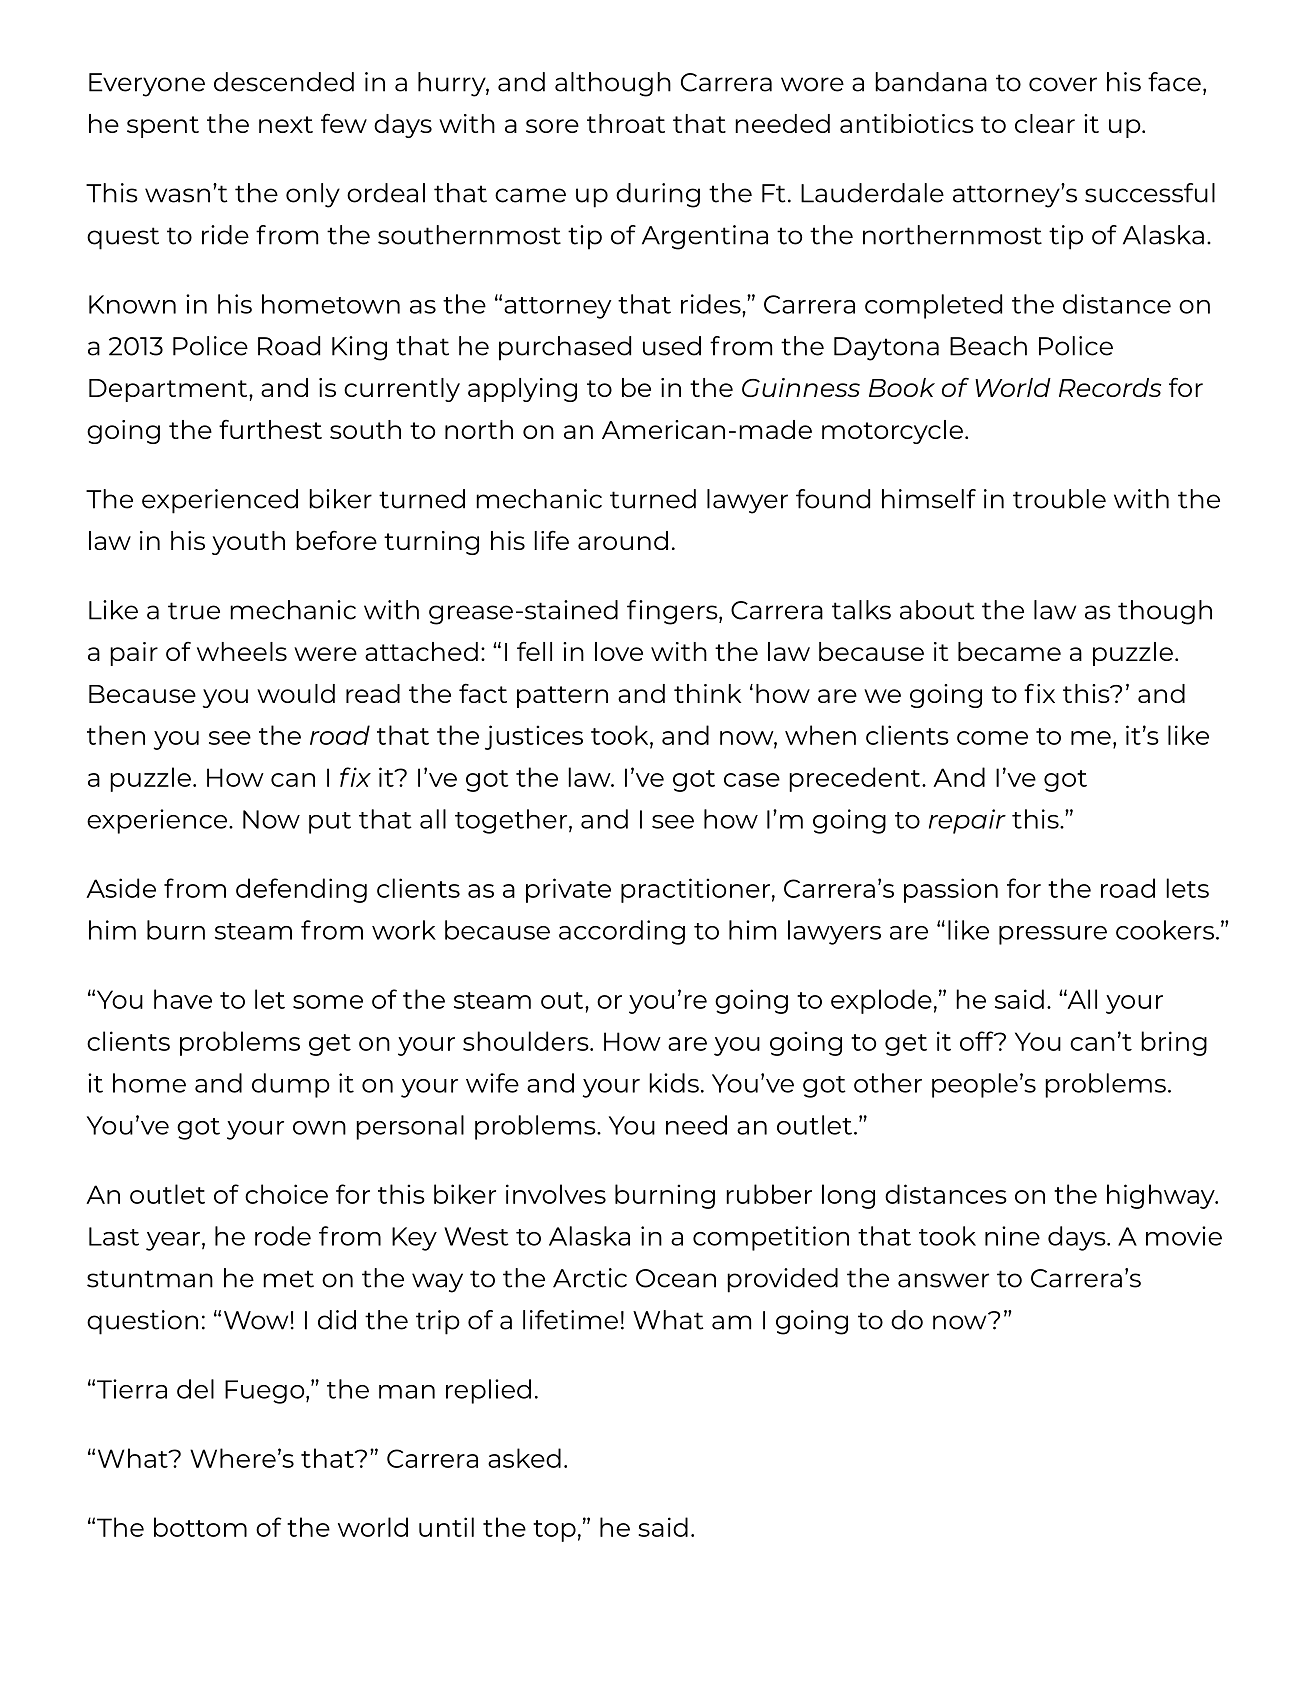  Describe the element at coordinates (248, 543) in the screenshot. I see `youth` at that location.
